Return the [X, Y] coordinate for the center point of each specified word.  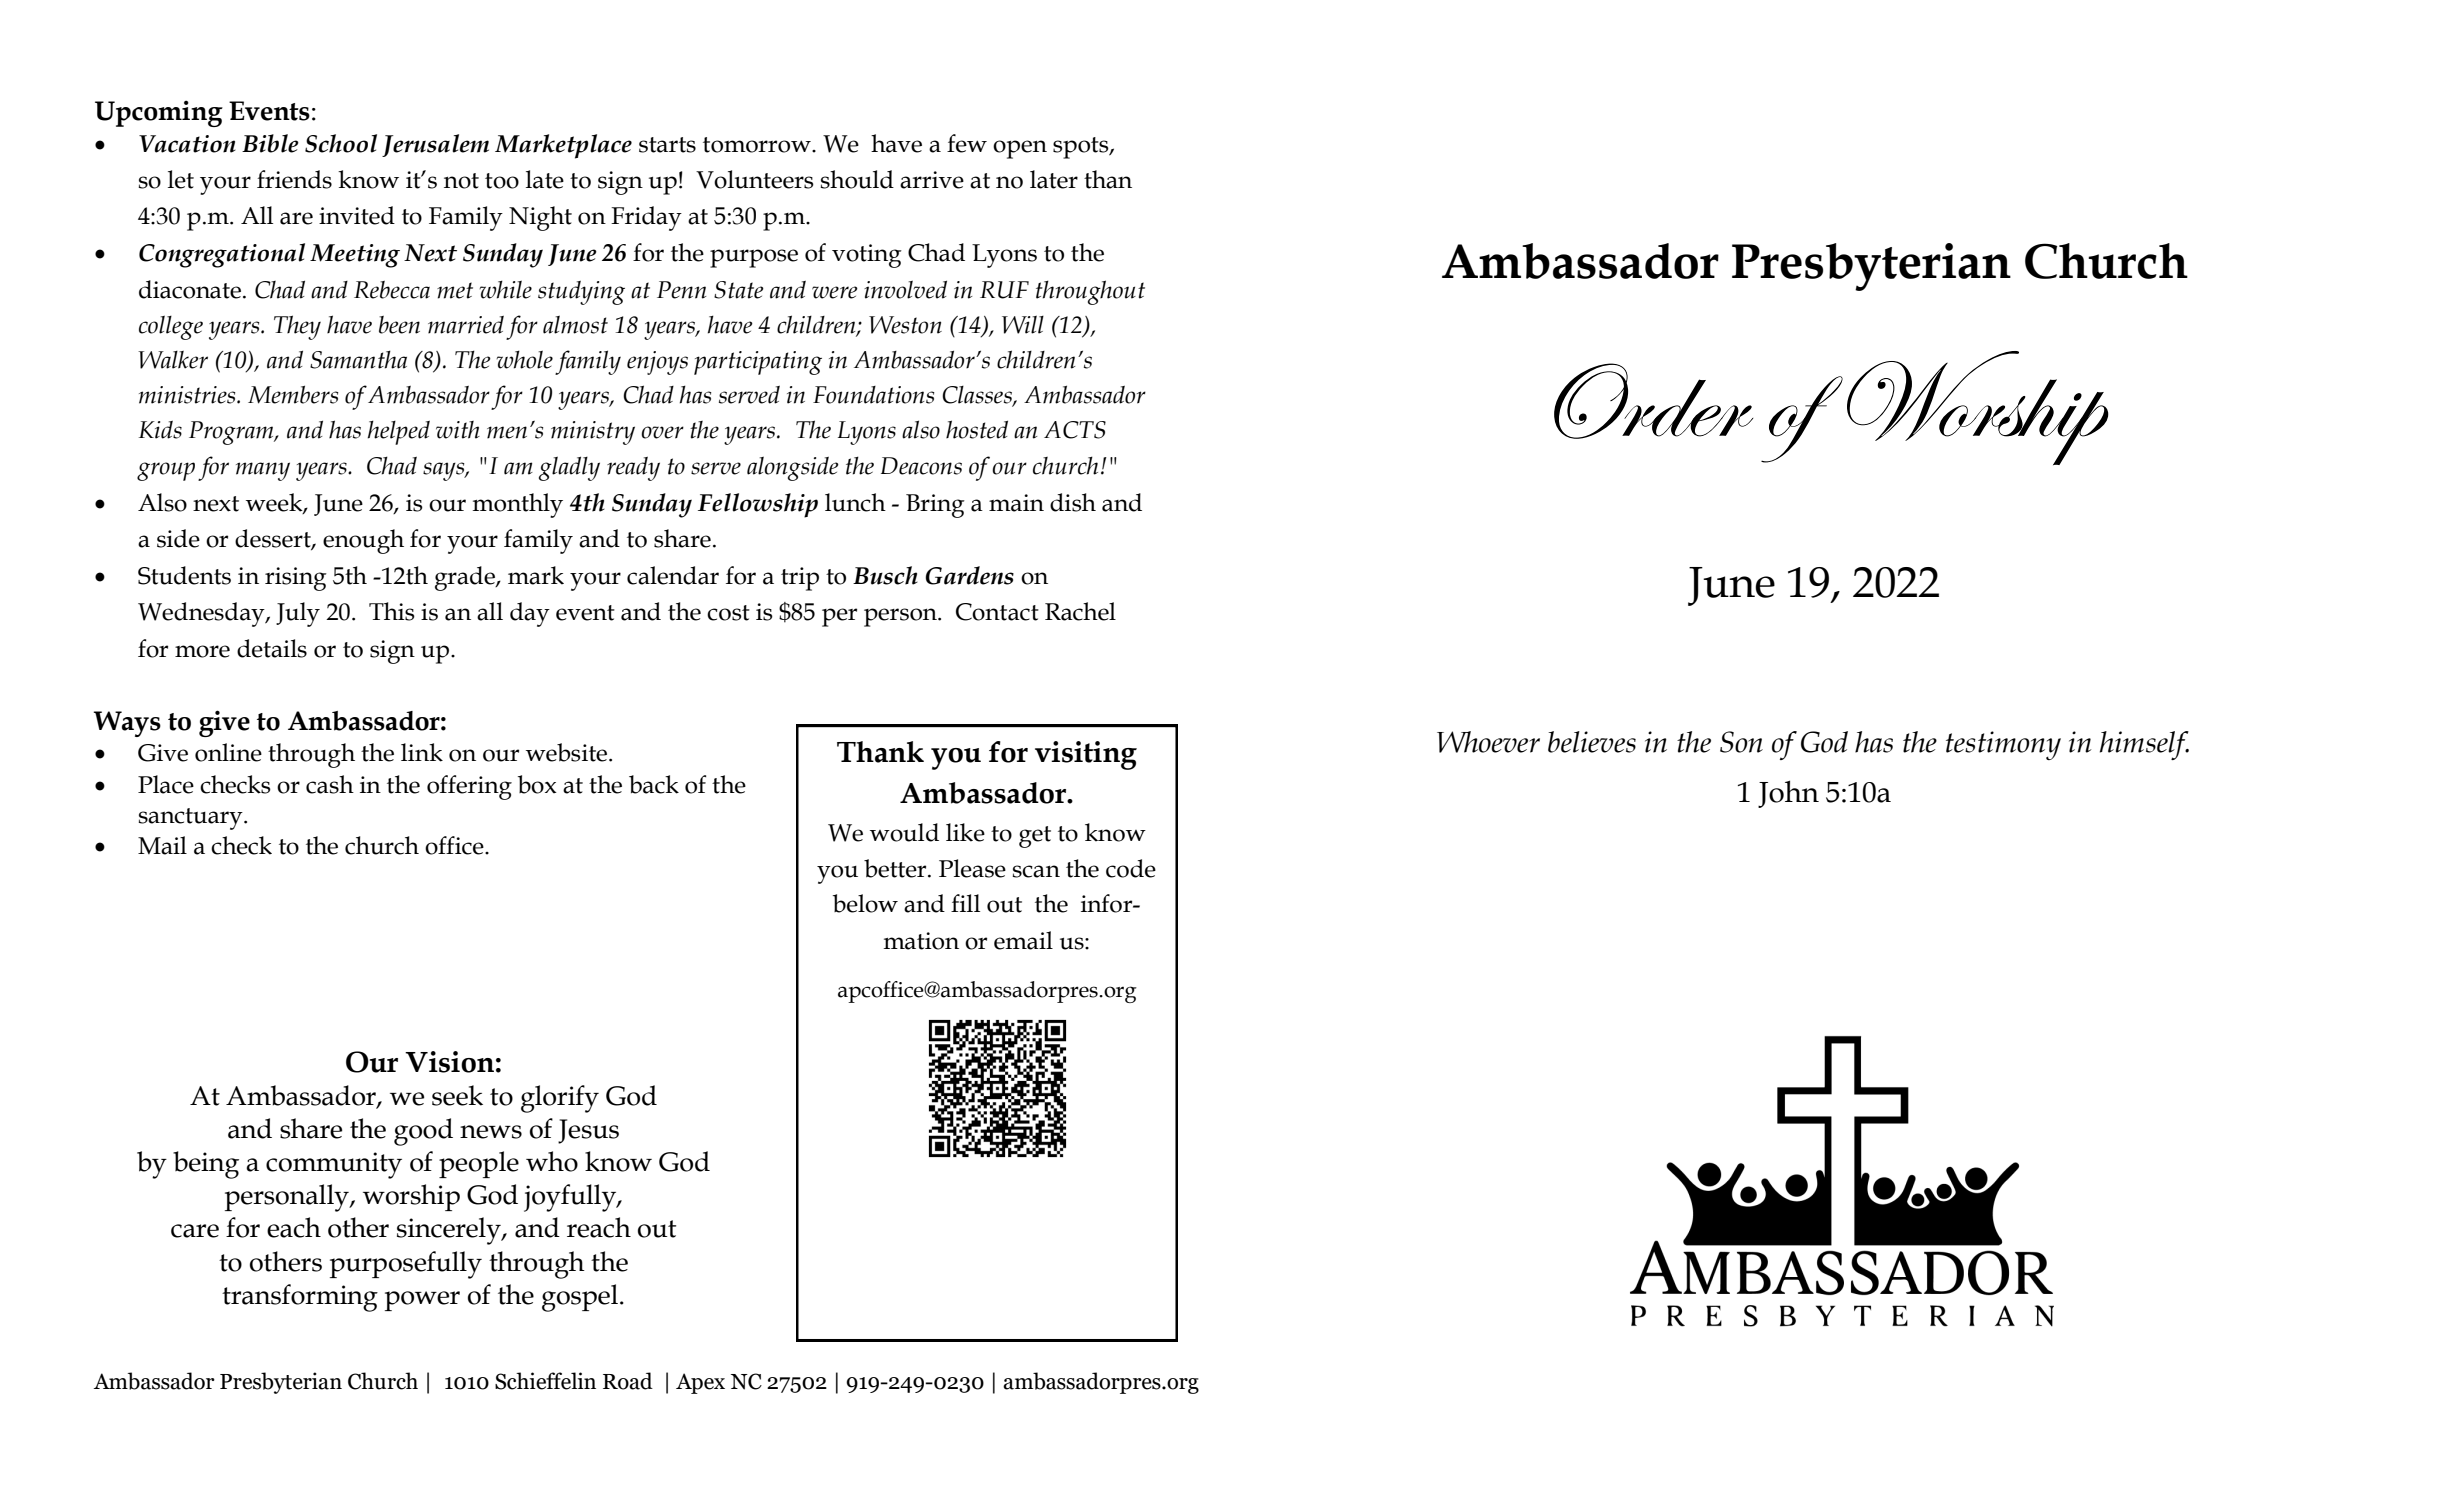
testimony [2003, 745]
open [1020, 149]
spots [1082, 148]
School [341, 143]
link [422, 752]
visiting [1086, 755]
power [422, 1301]
